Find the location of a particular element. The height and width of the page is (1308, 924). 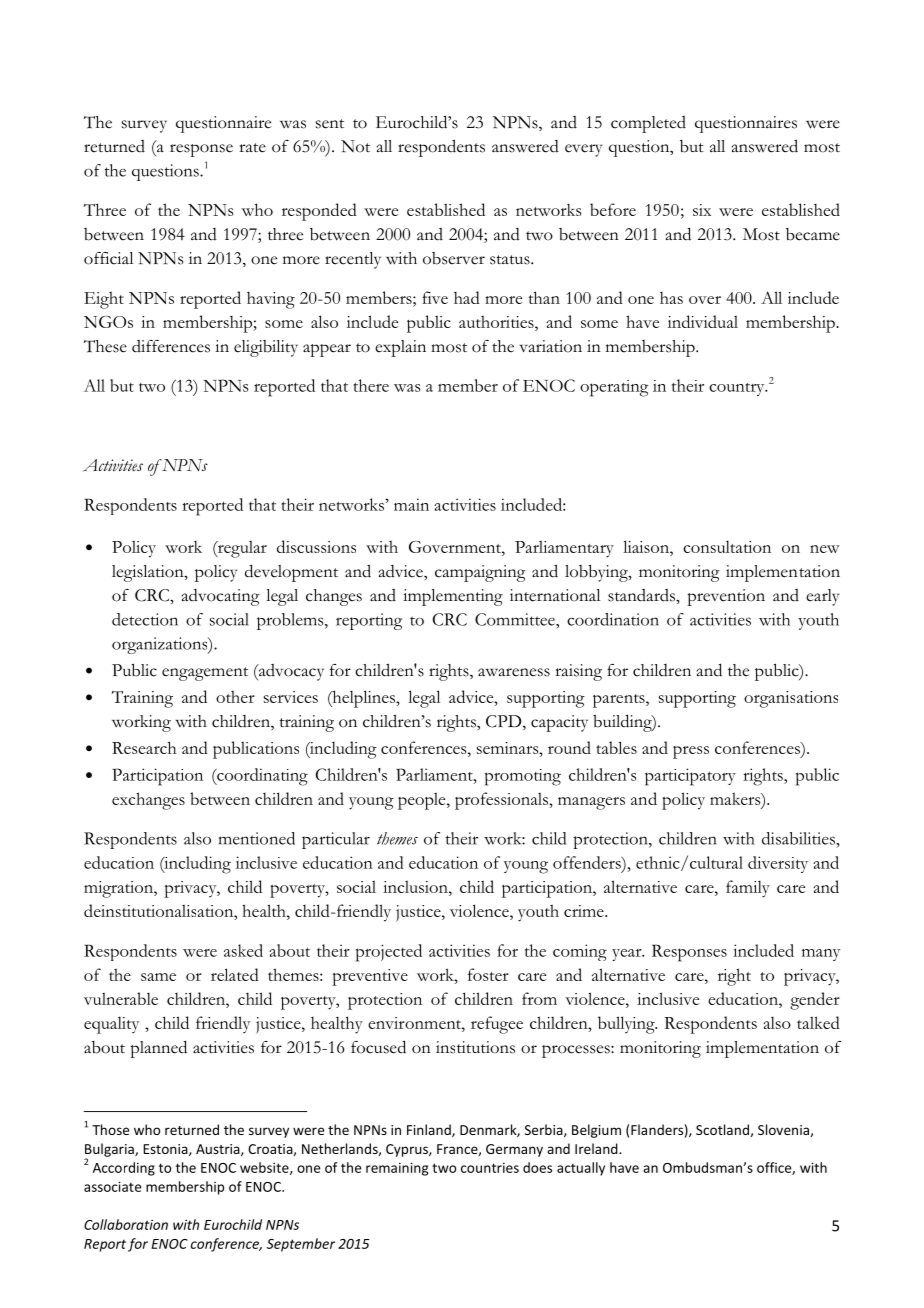

rate is located at coordinates (252, 148).
